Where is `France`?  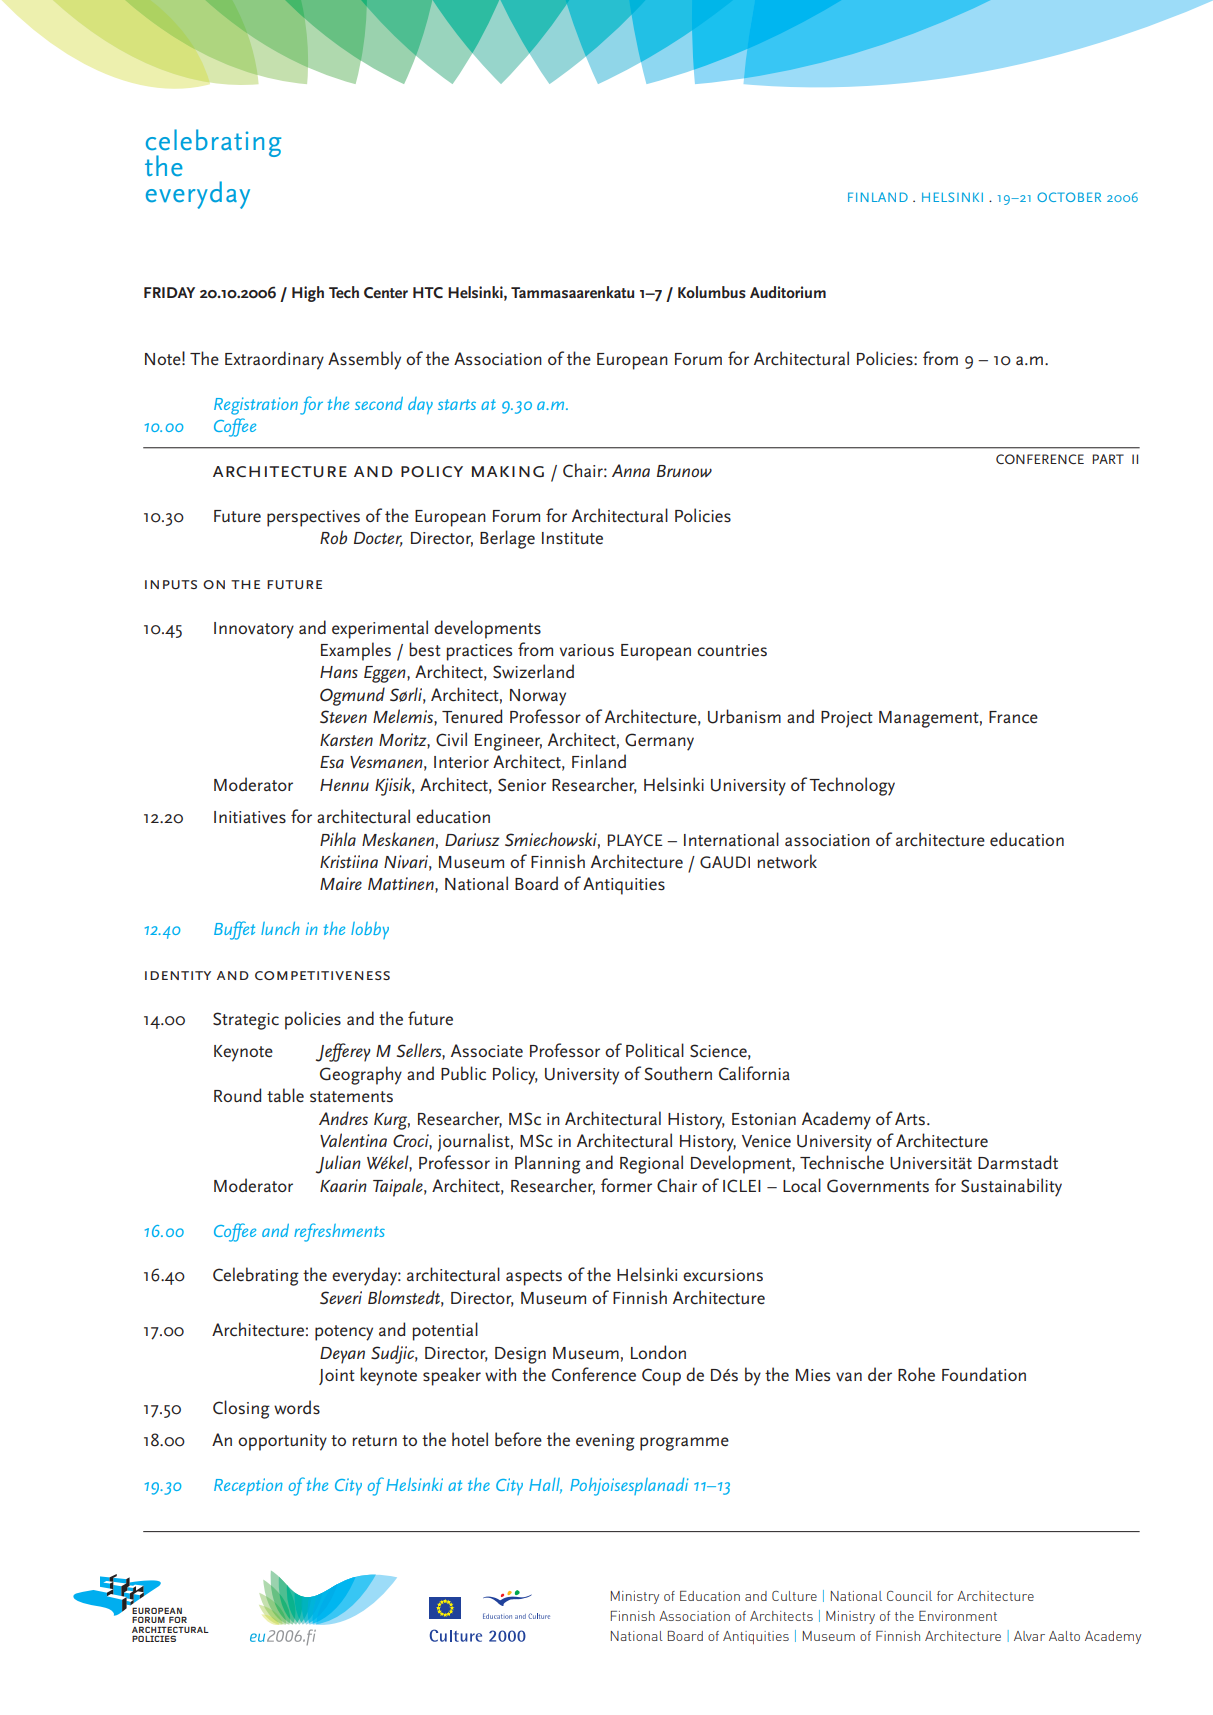
France is located at coordinates (1013, 717).
